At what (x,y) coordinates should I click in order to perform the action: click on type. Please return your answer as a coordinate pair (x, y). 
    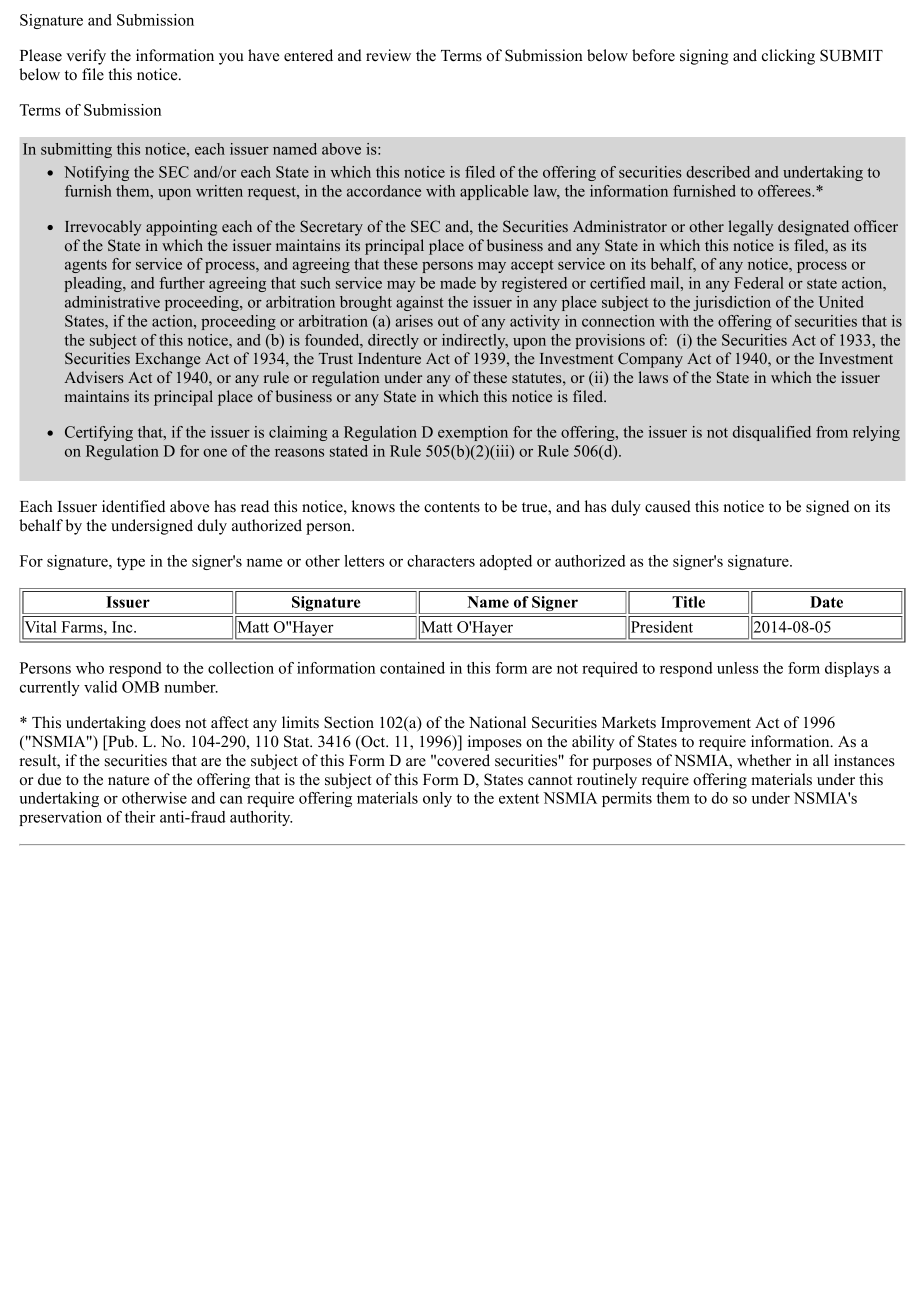
    Looking at the image, I should click on (131, 563).
